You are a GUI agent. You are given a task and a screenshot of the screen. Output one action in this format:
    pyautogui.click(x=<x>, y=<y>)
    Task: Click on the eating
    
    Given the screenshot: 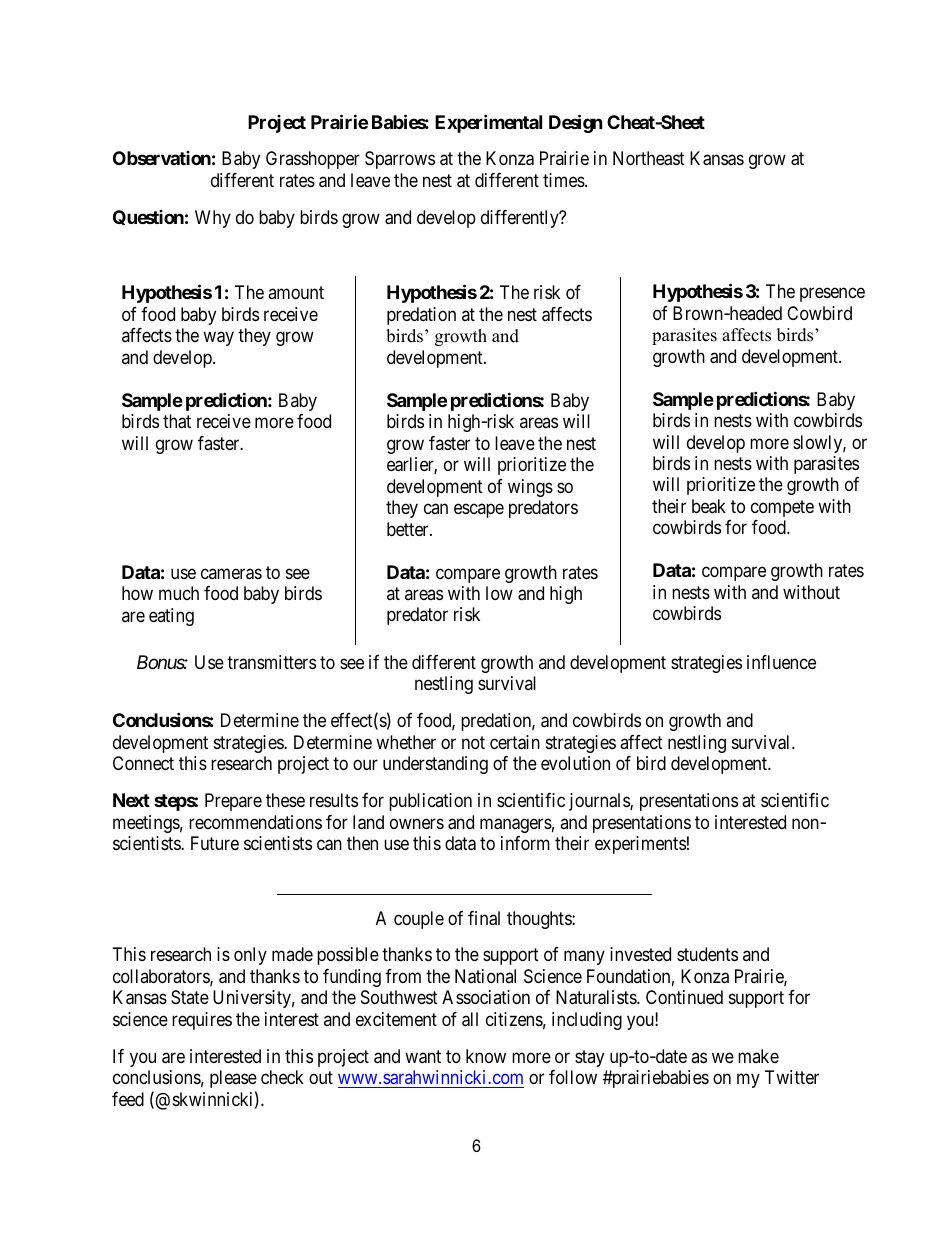 What is the action you would take?
    pyautogui.click(x=171, y=617)
